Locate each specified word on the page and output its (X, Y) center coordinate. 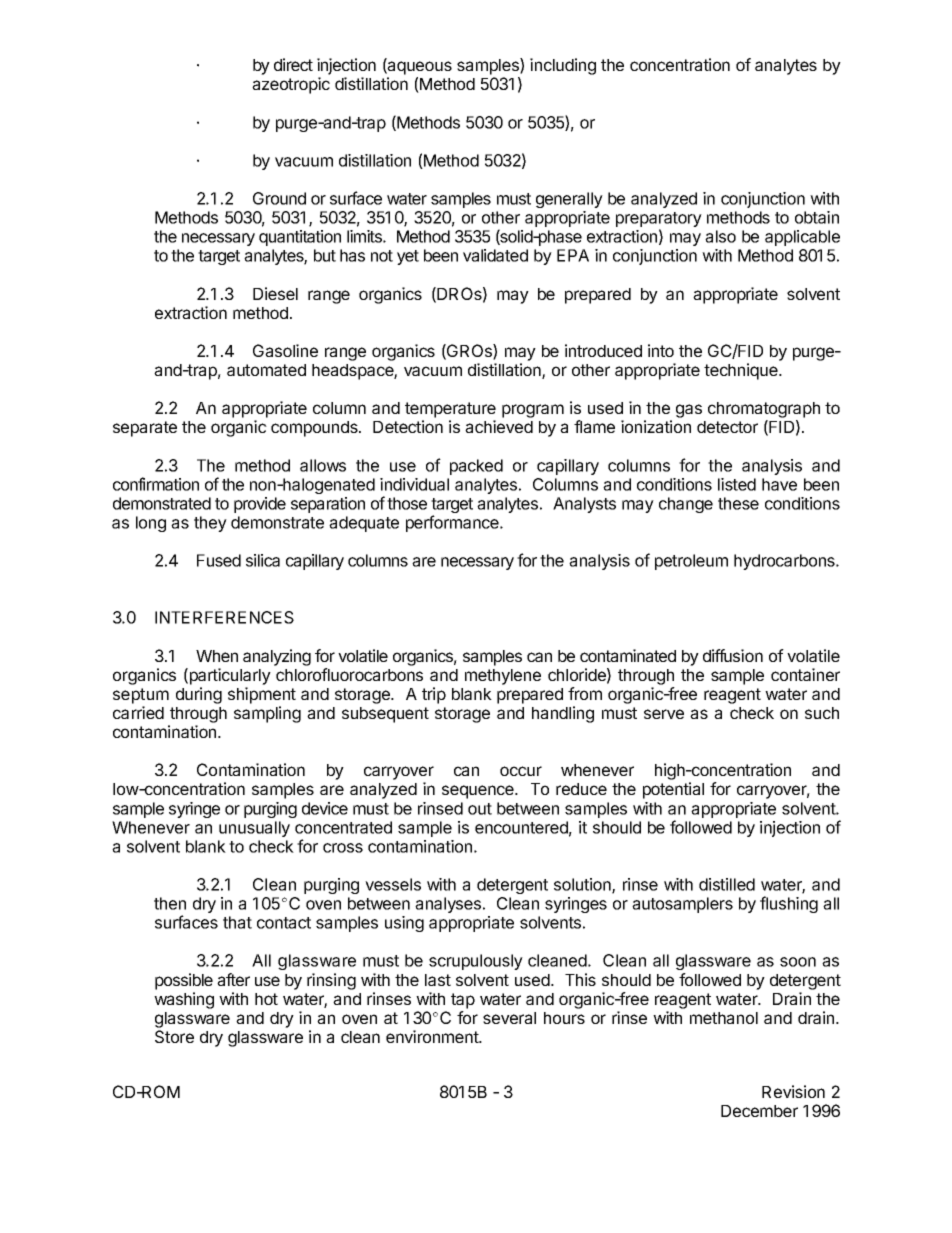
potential (673, 790)
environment (433, 1036)
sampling (267, 714)
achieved (499, 426)
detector (727, 427)
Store (174, 1036)
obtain (817, 217)
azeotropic (291, 85)
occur (521, 771)
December (759, 1111)
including (563, 66)
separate (145, 429)
